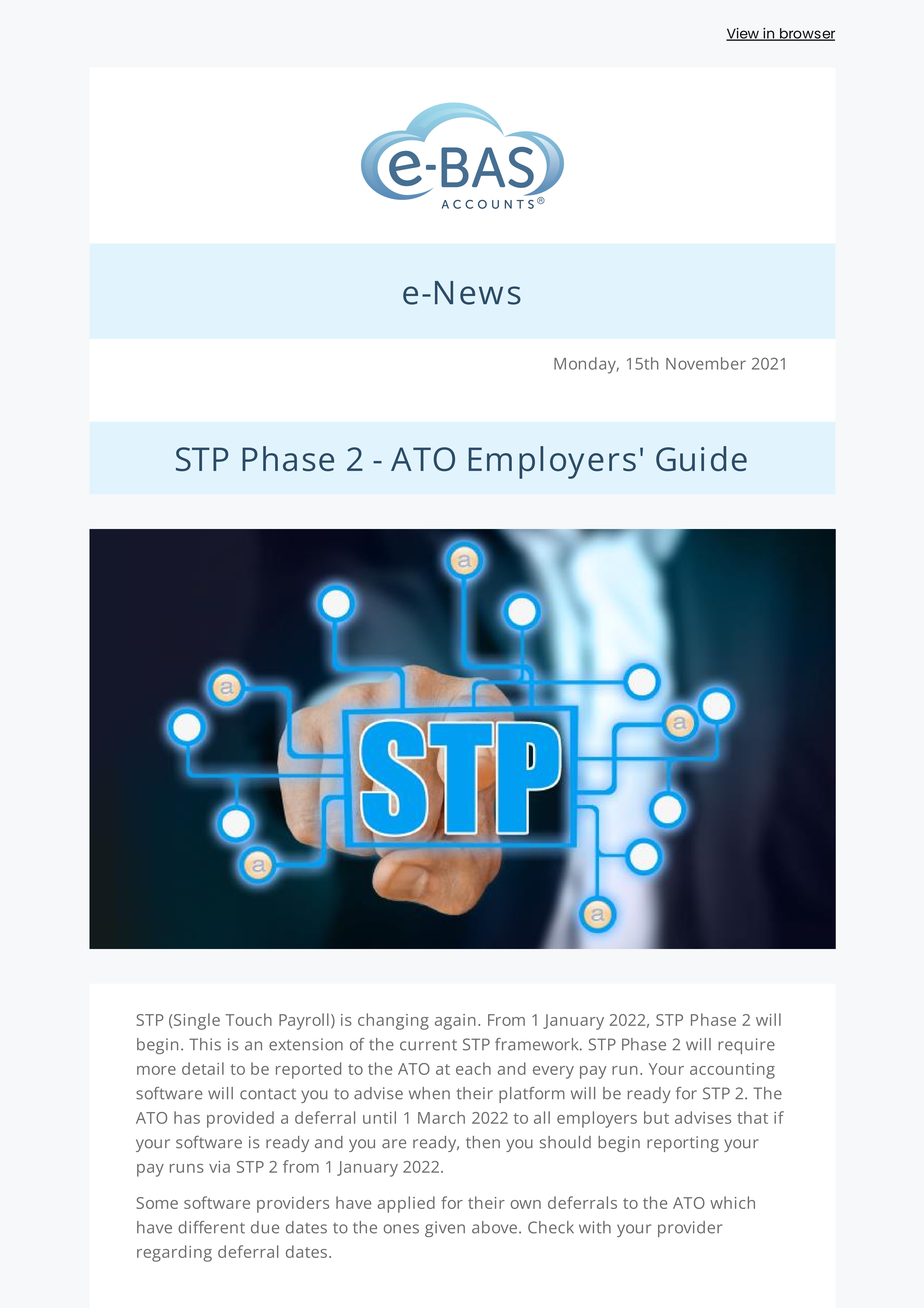 This screenshot has height=1308, width=924. I want to click on above, so click(494, 1227).
